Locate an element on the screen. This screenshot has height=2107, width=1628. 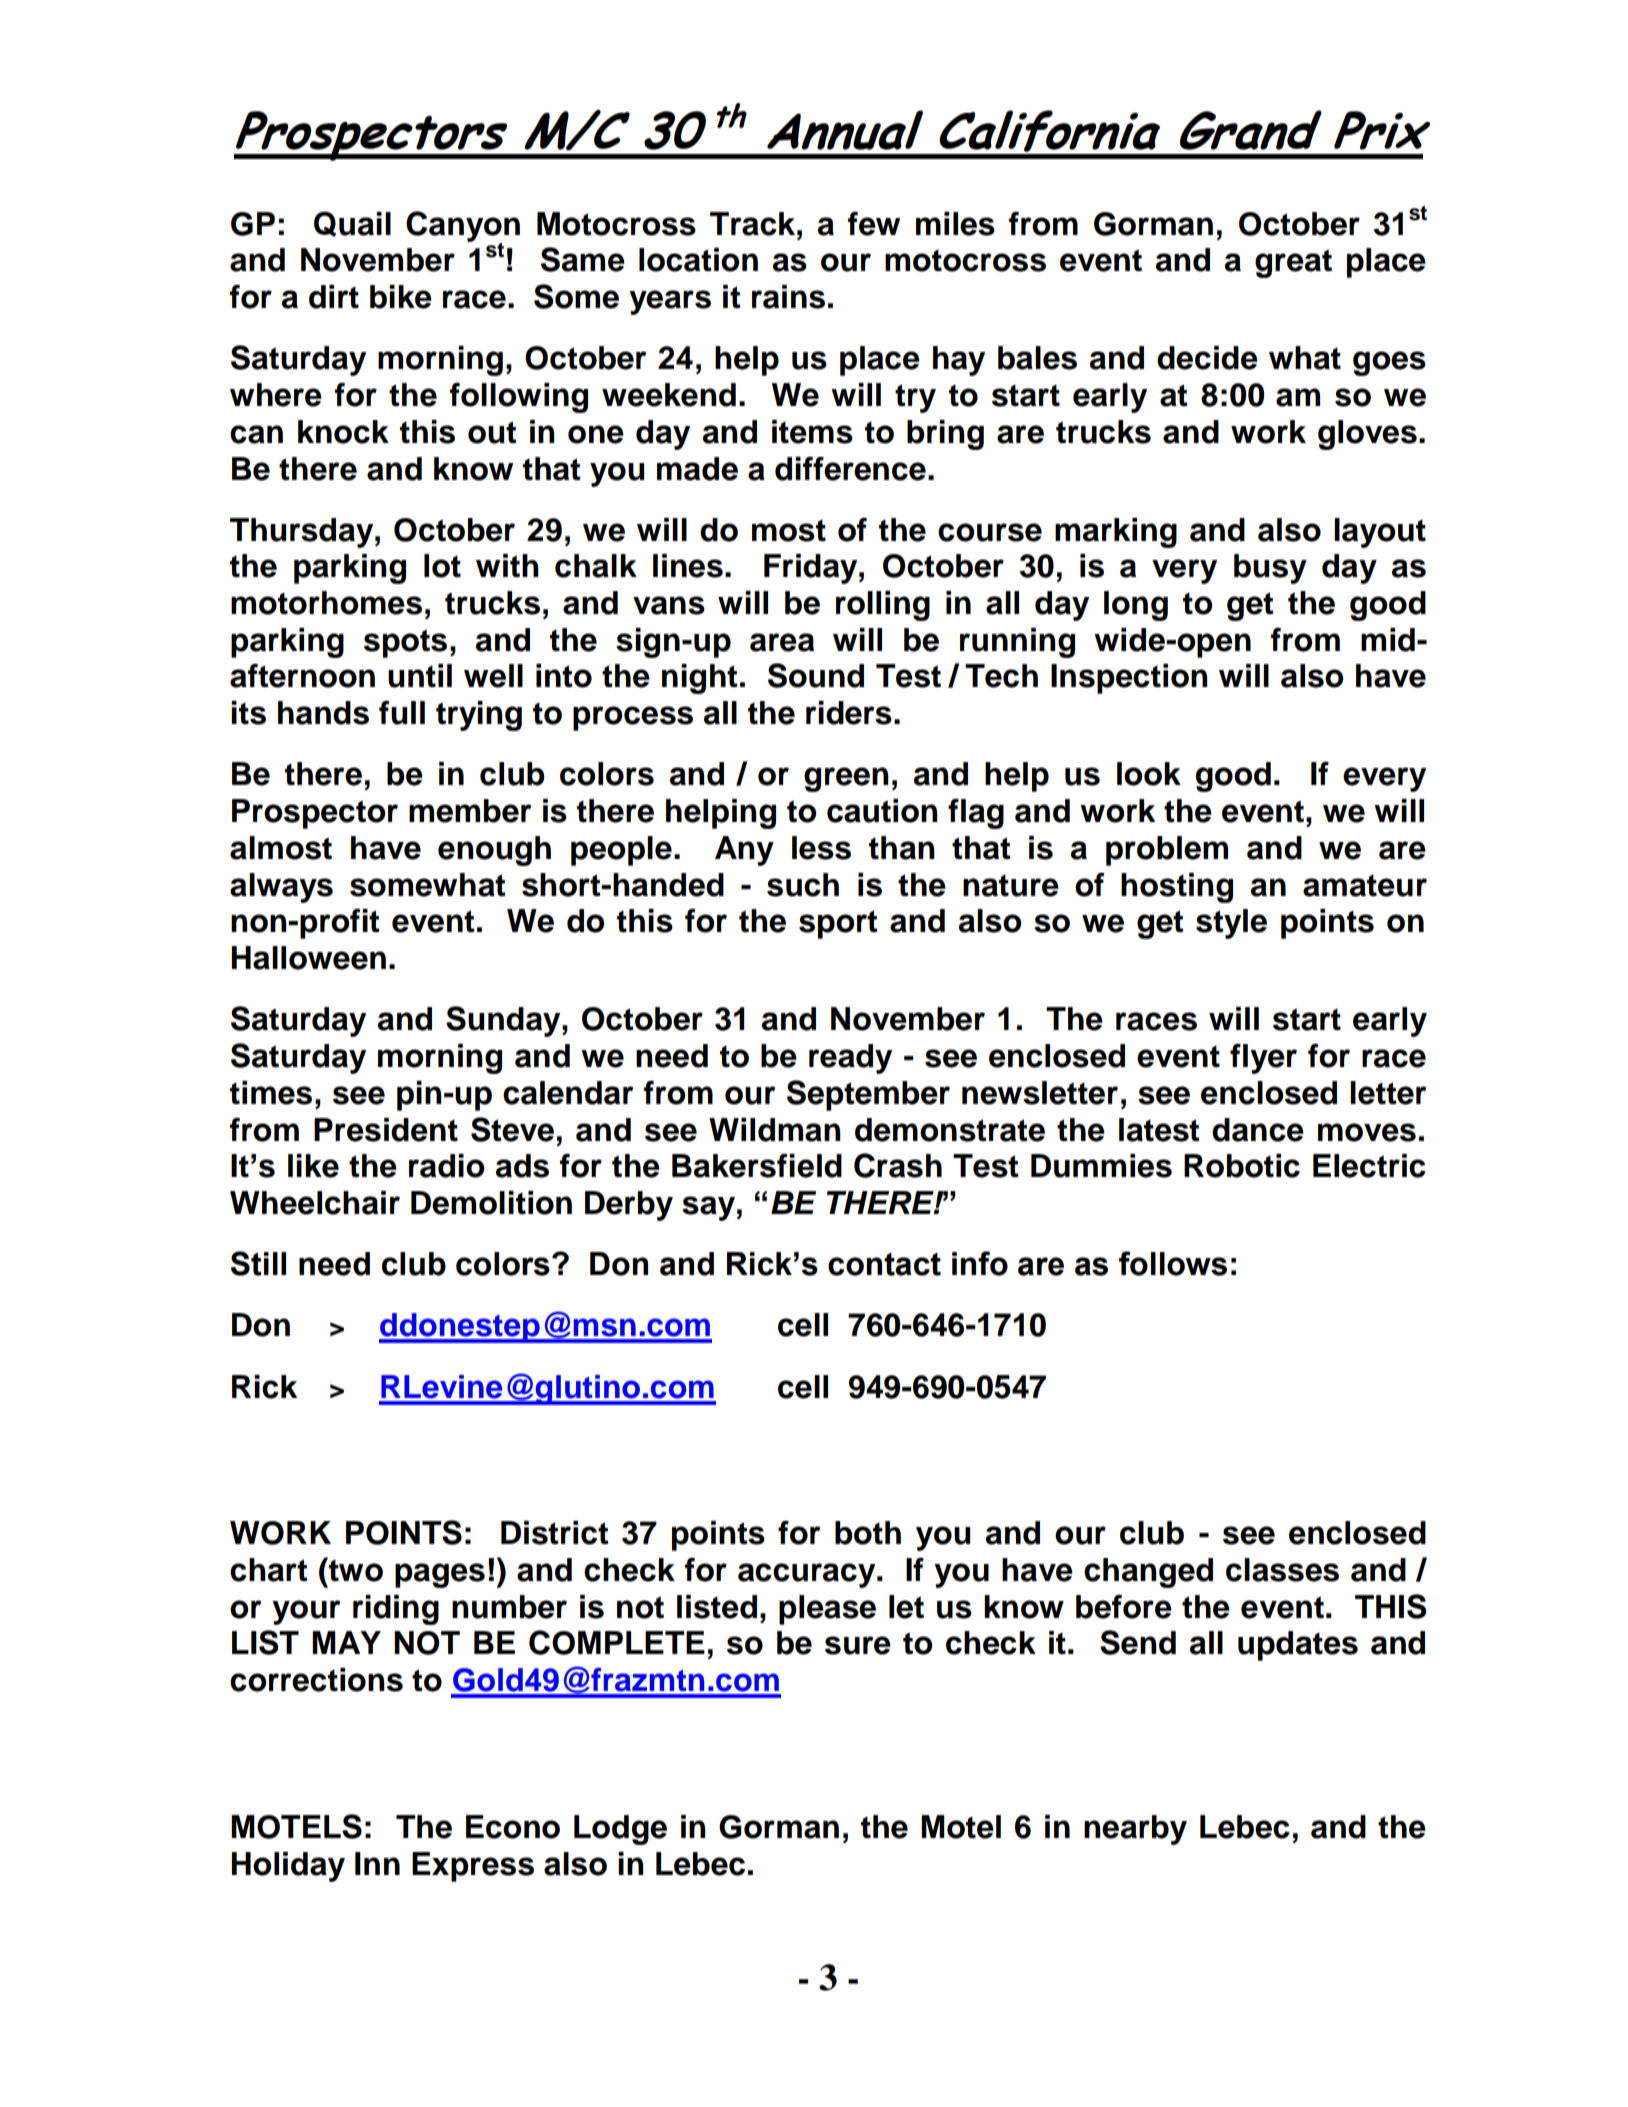
ready is located at coordinates (850, 1059).
